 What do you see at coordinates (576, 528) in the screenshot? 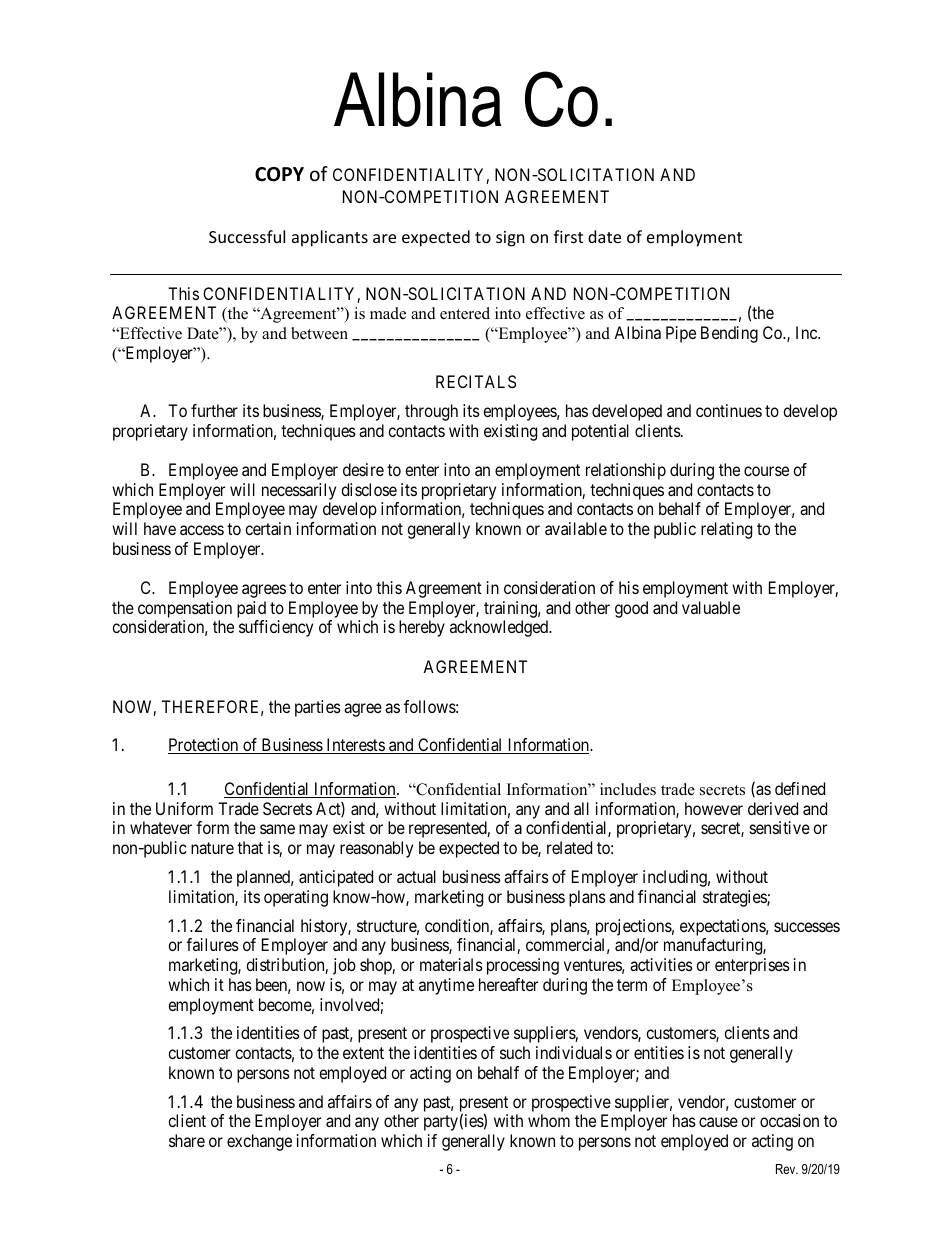
I see `available` at bounding box center [576, 528].
